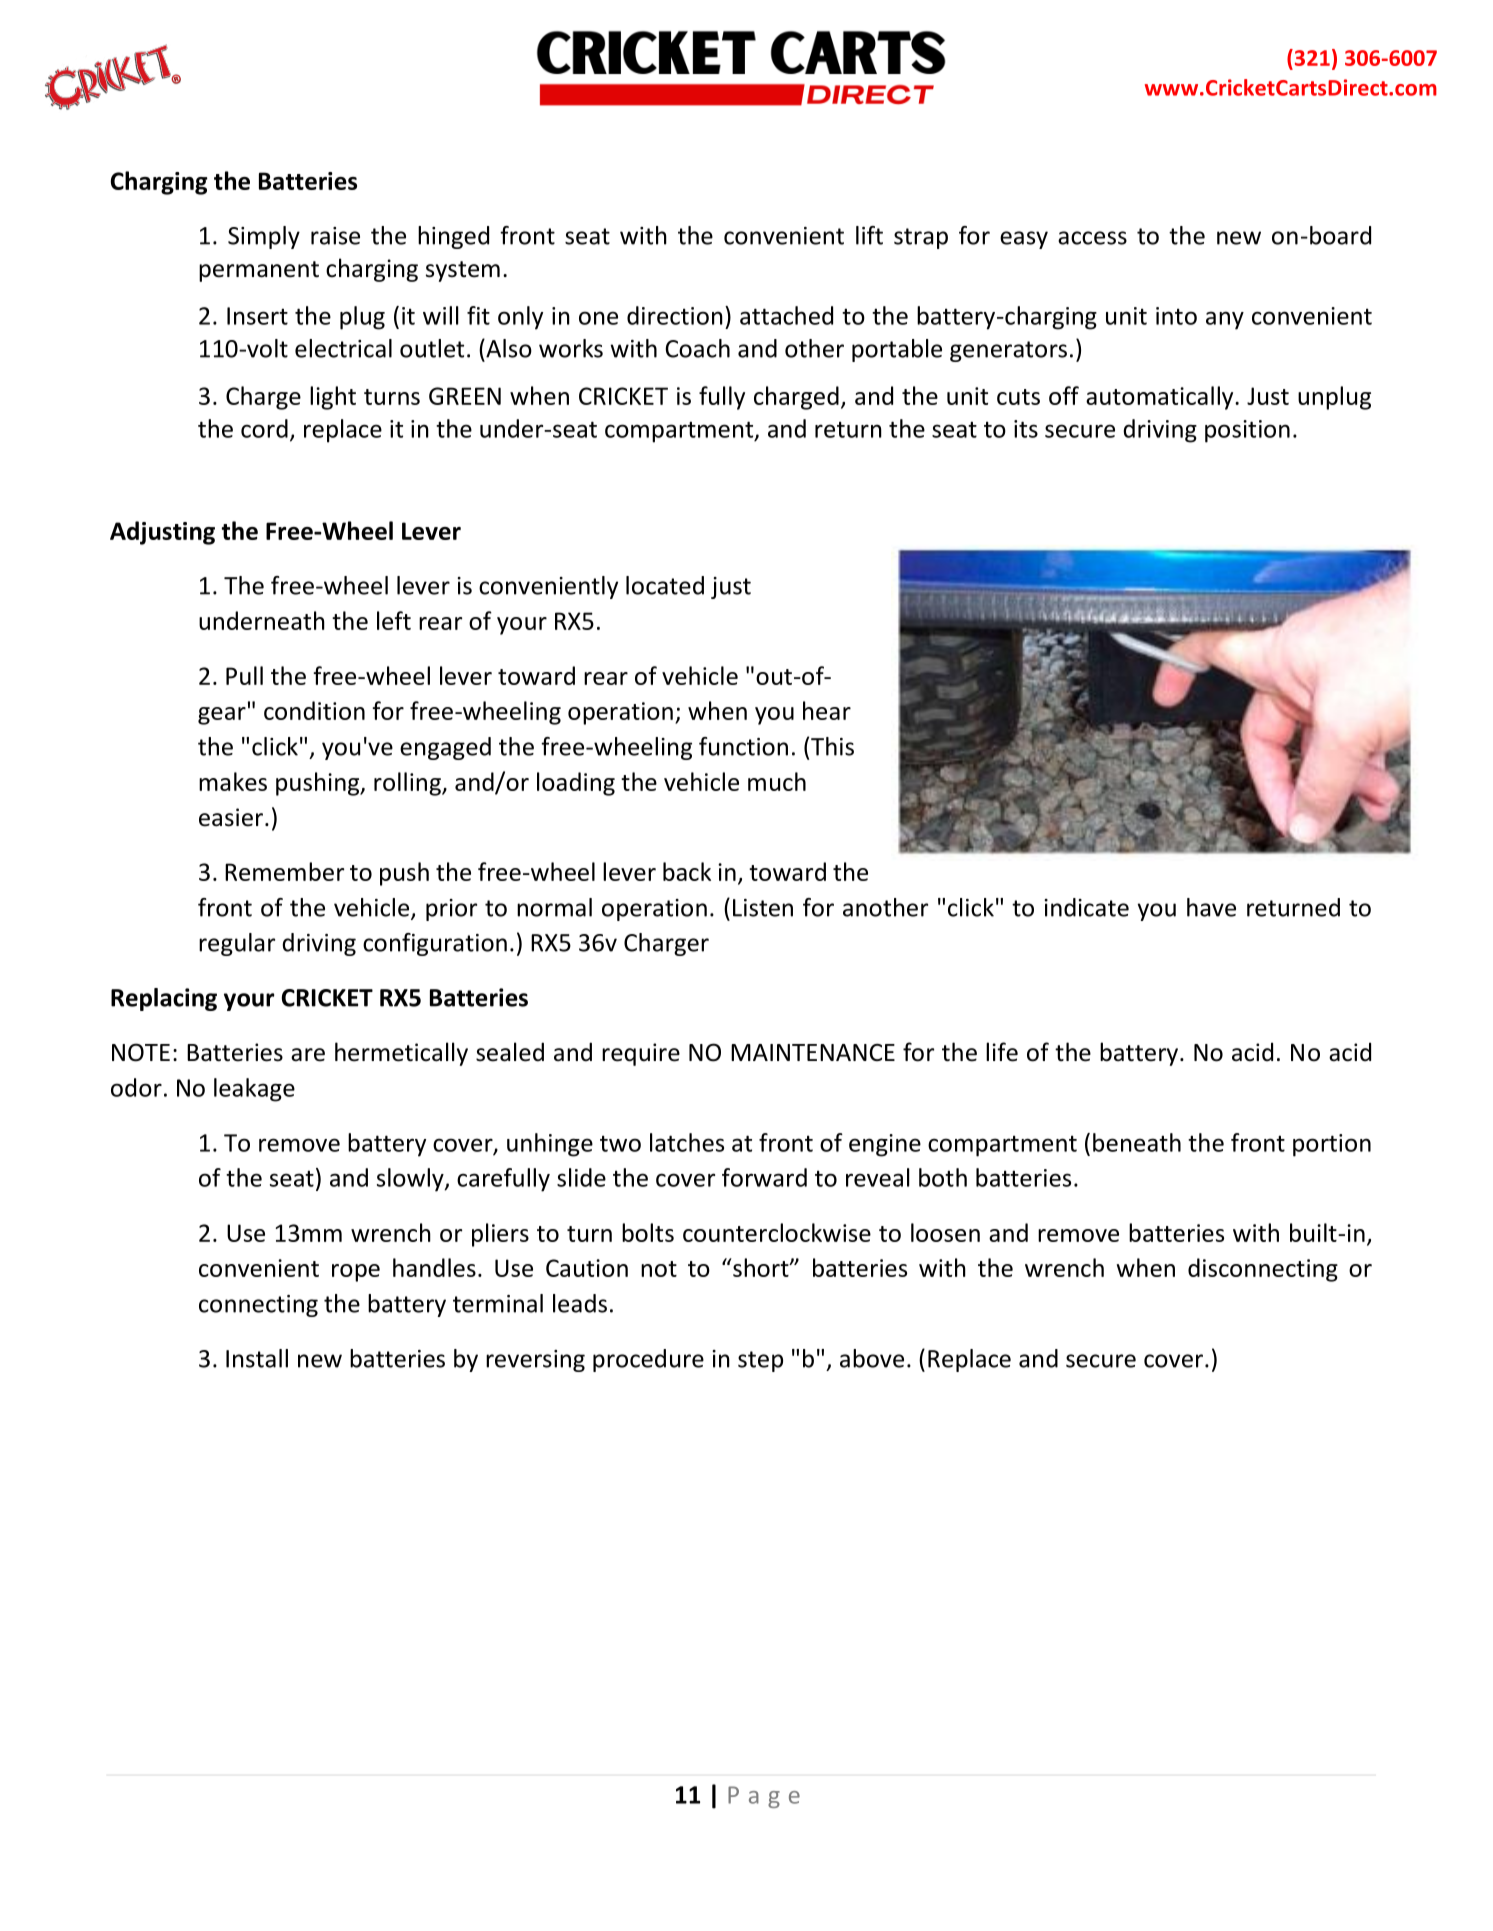 The width and height of the document is (1493, 1931). What do you see at coordinates (945, 1232) in the document?
I see `loosen` at bounding box center [945, 1232].
